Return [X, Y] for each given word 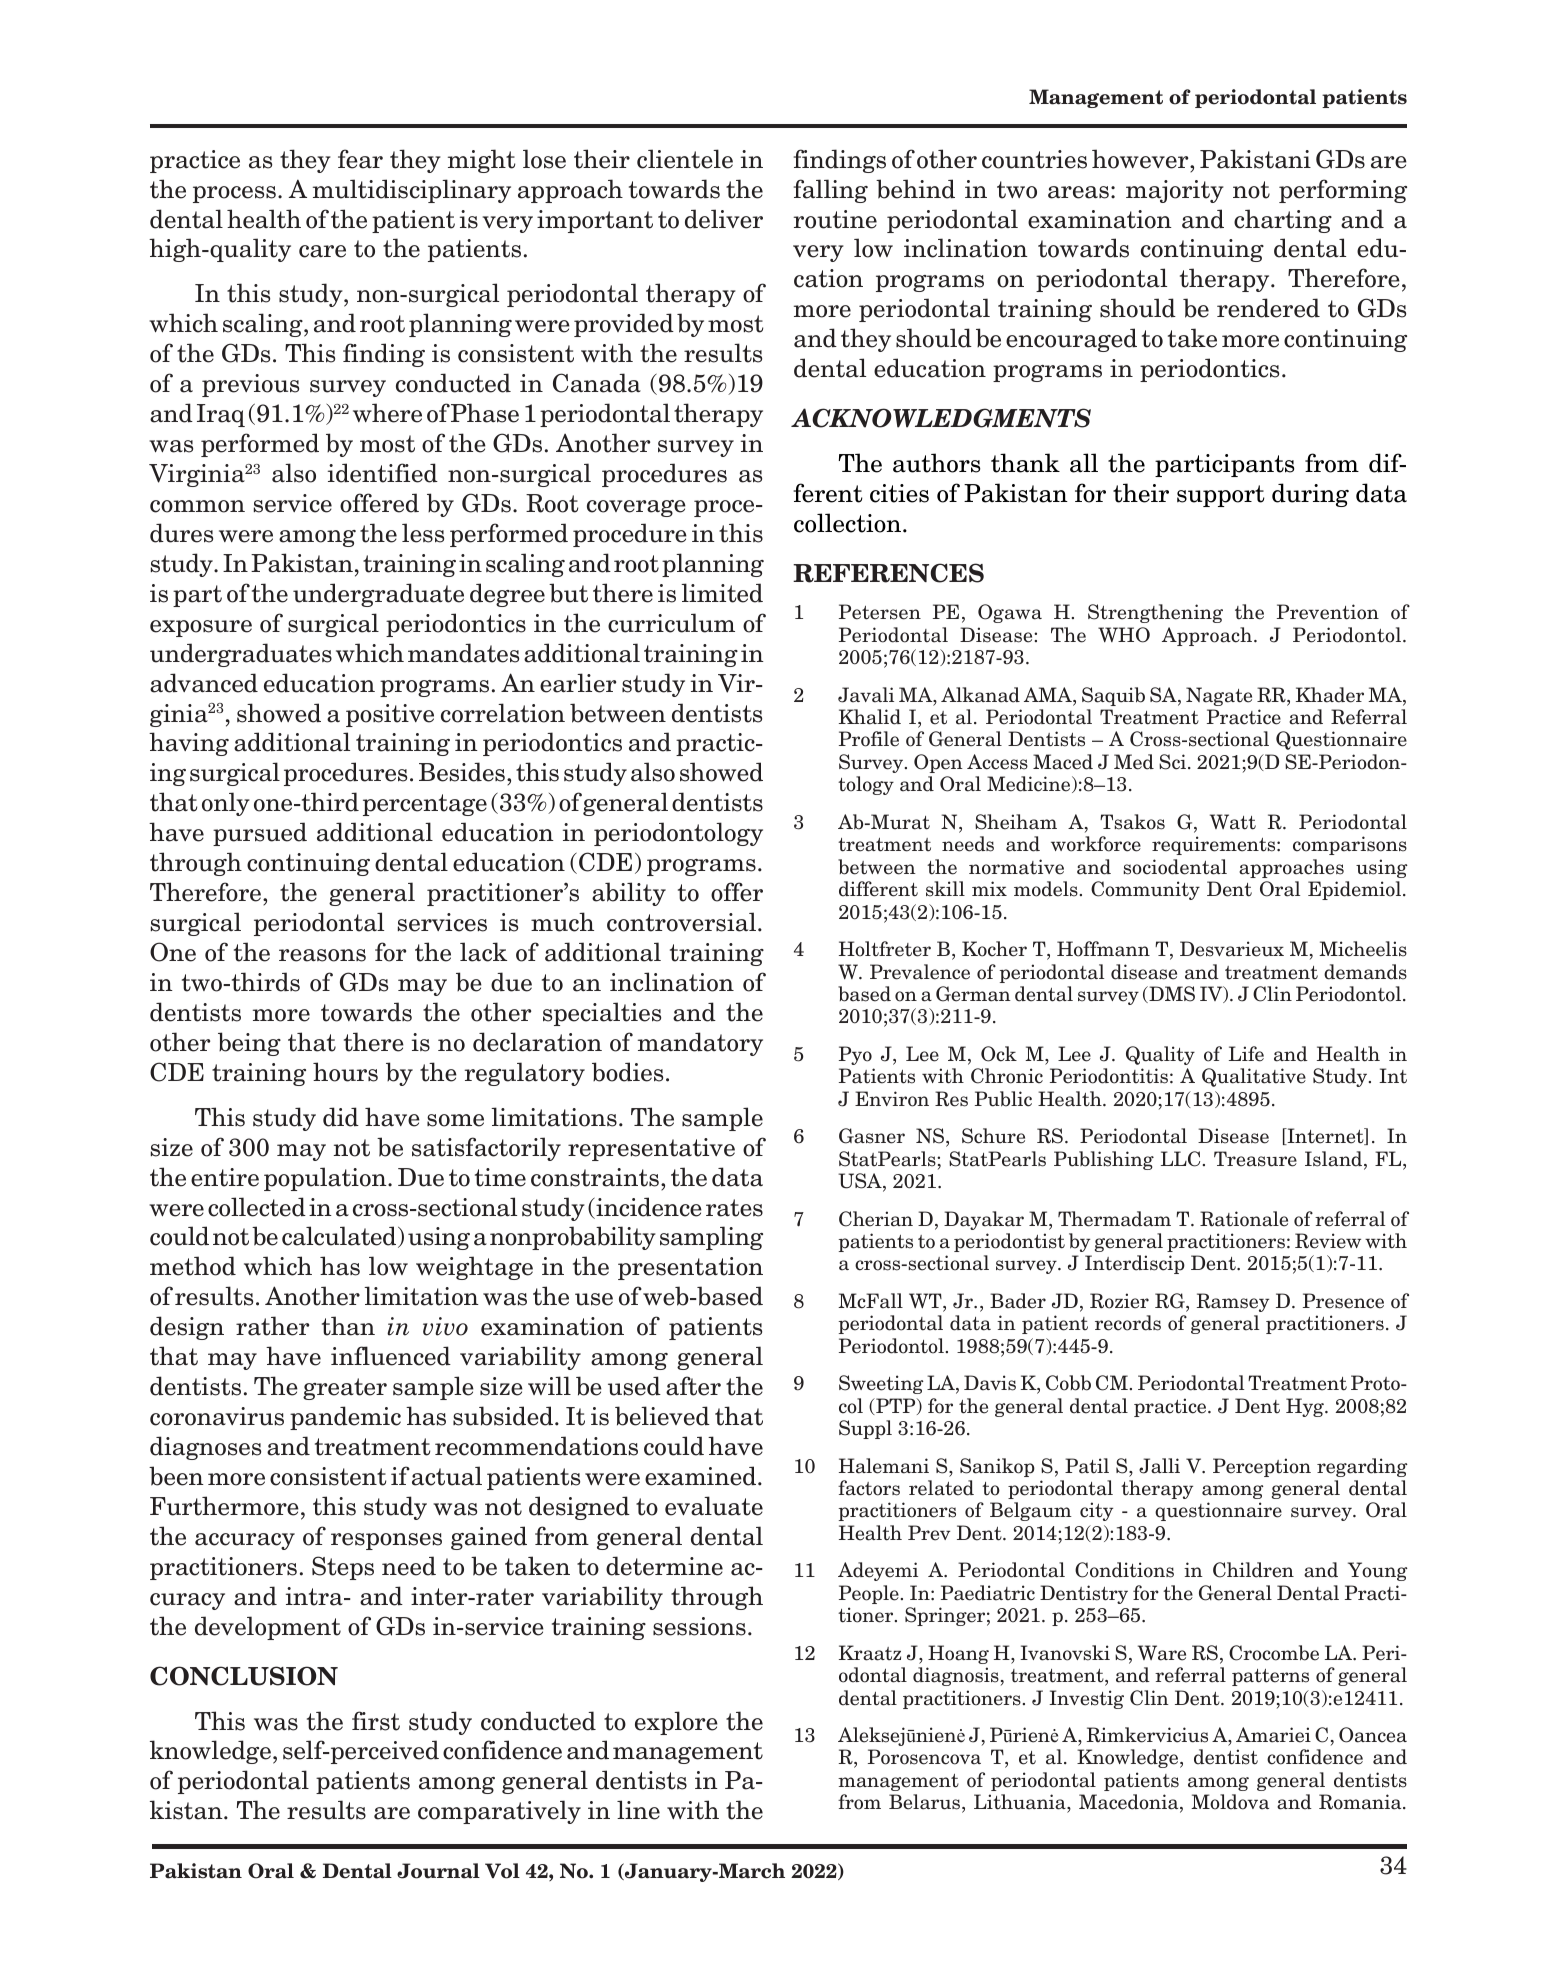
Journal [438, 1871]
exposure [201, 628]
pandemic [345, 1418]
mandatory [700, 1044]
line [638, 1810]
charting [1283, 221]
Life [1246, 1054]
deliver [724, 219]
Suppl [865, 1429]
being [249, 1044]
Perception [1262, 1467]
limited [722, 593]
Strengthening [1155, 613]
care [322, 251]
